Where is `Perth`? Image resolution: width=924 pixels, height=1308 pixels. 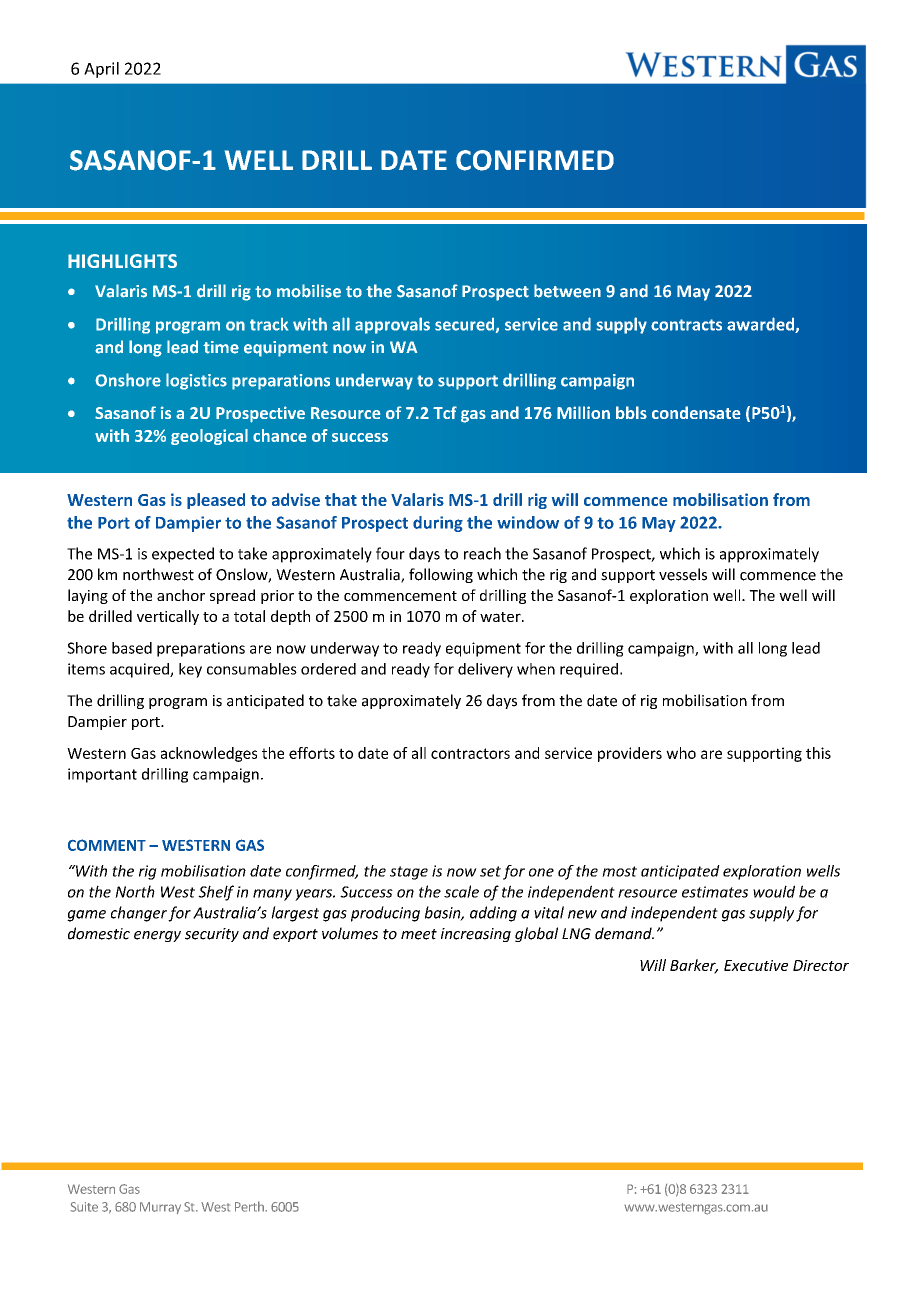 Perth is located at coordinates (250, 1206).
